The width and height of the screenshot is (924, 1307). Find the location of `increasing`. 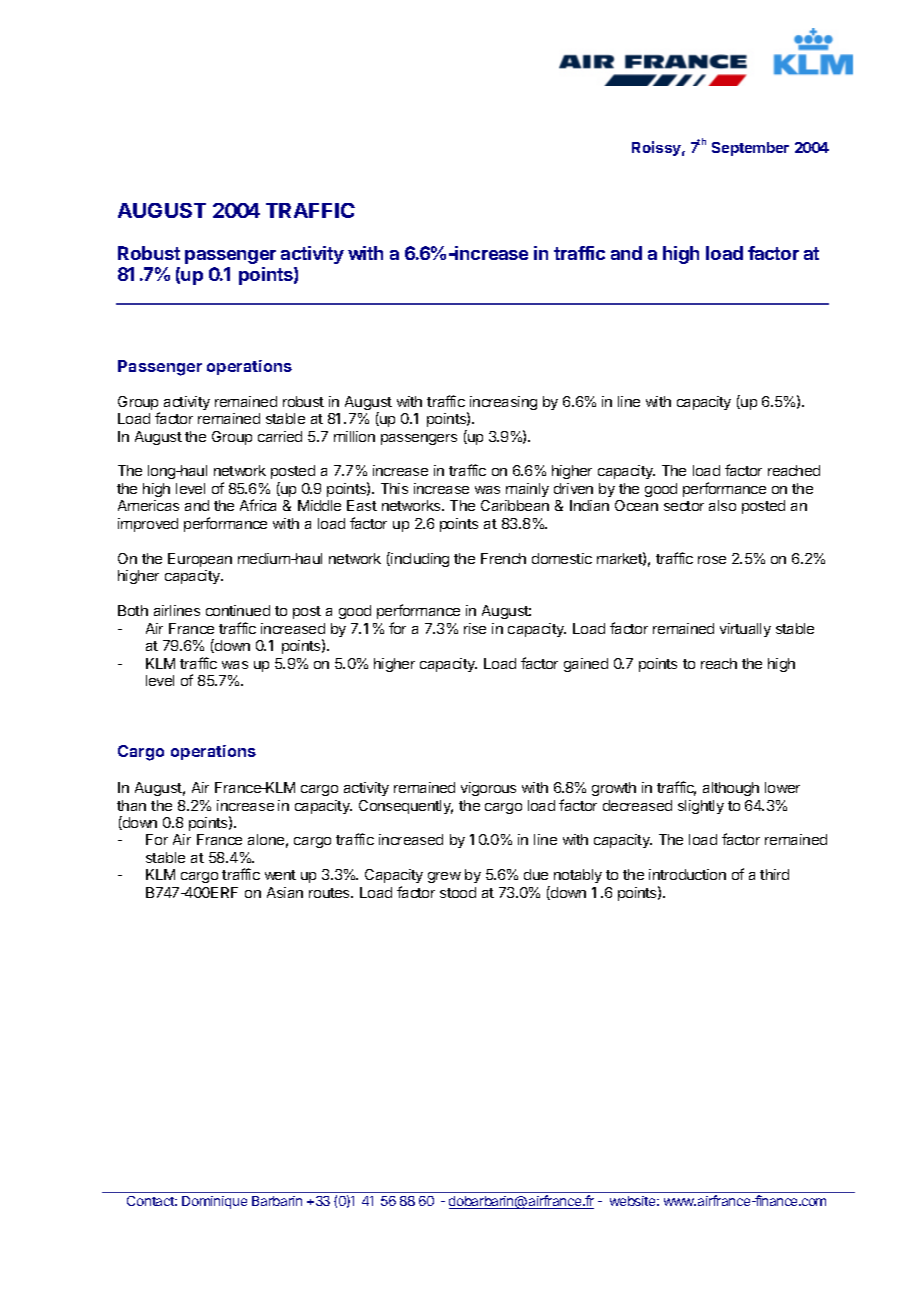

increasing is located at coordinates (503, 403).
